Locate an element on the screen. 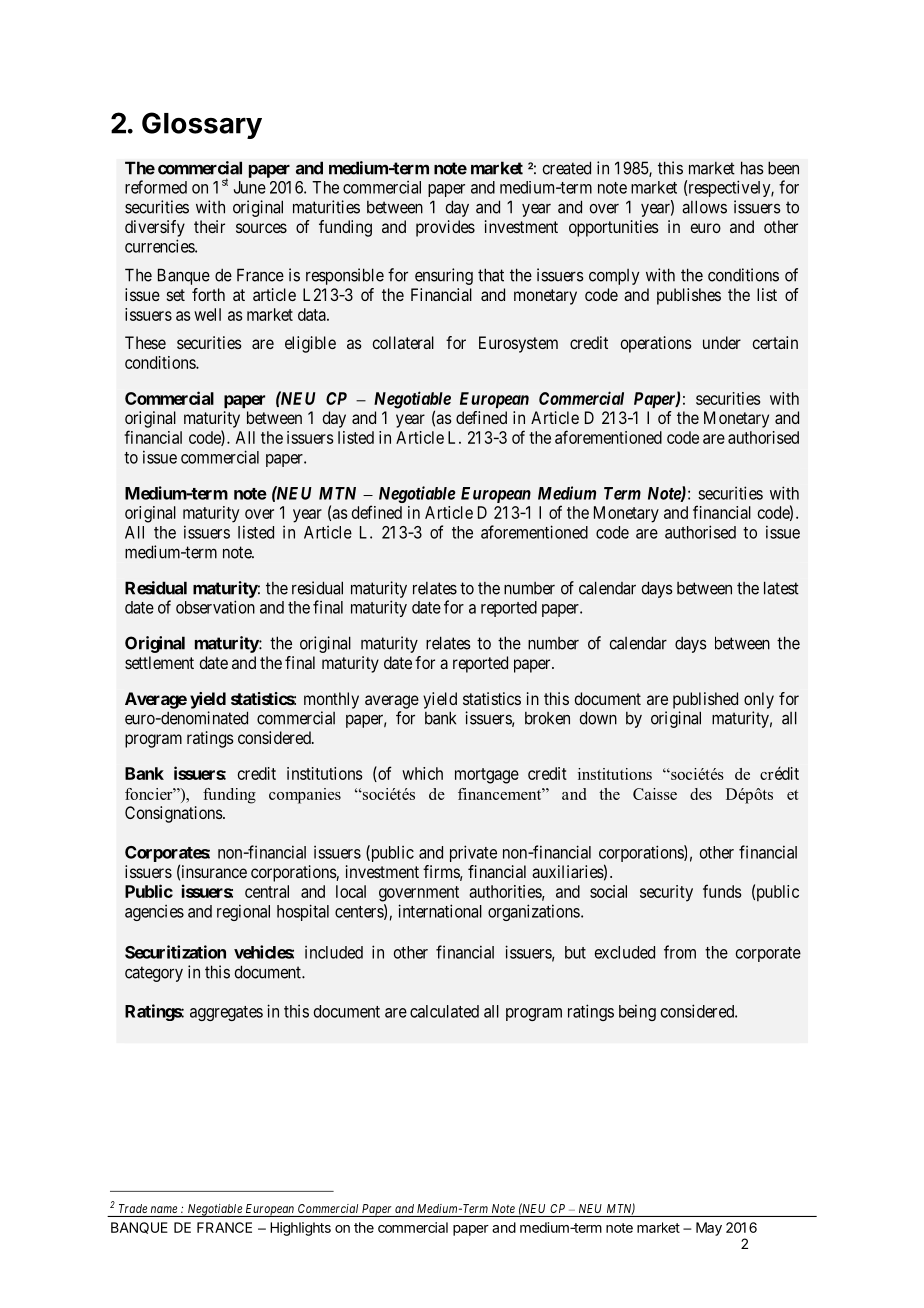 The height and width of the screenshot is (1308, 924). international is located at coordinates (440, 911).
